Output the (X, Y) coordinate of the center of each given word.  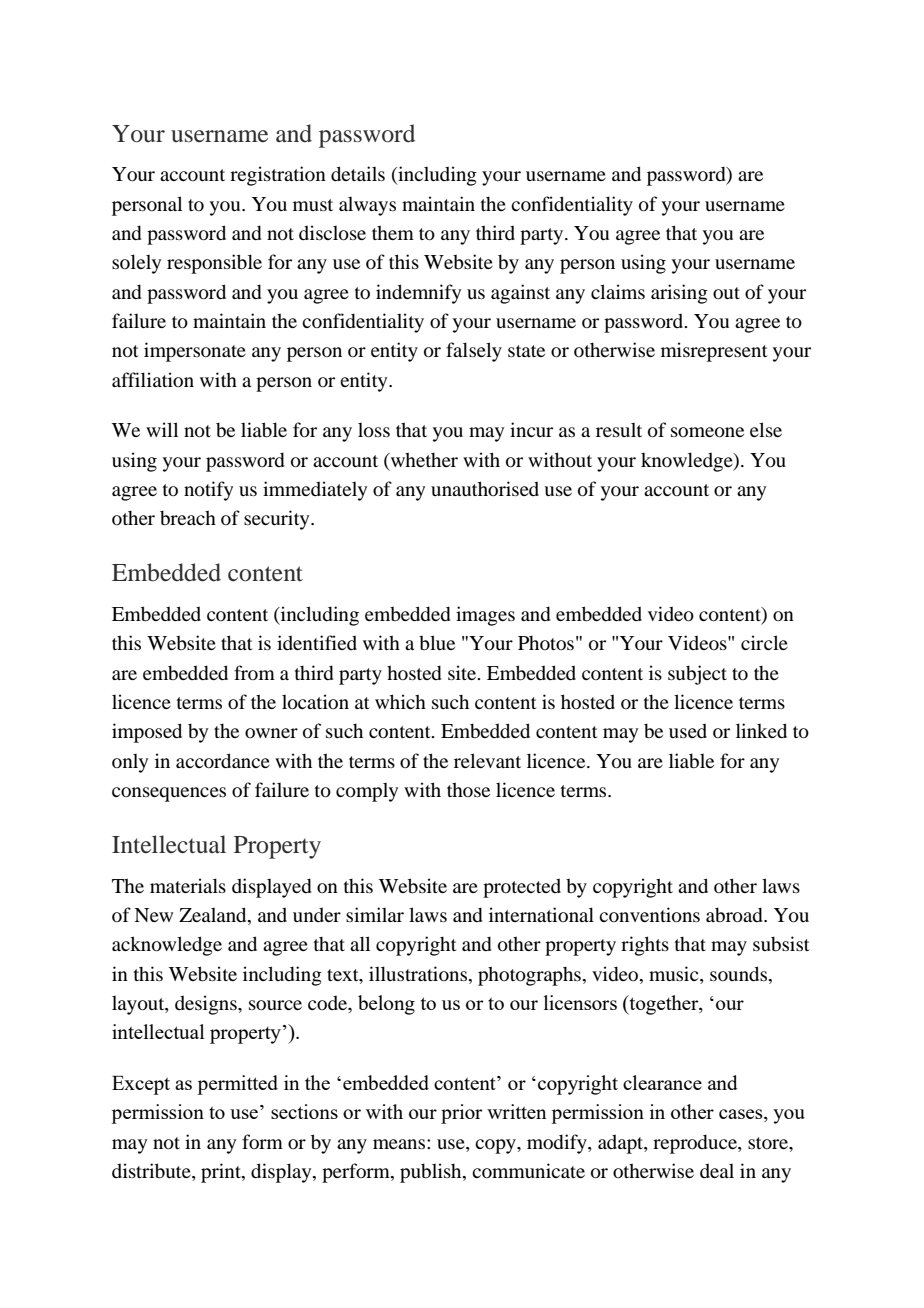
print (222, 1173)
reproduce (696, 1144)
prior (462, 1114)
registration (278, 176)
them (393, 232)
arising (679, 294)
